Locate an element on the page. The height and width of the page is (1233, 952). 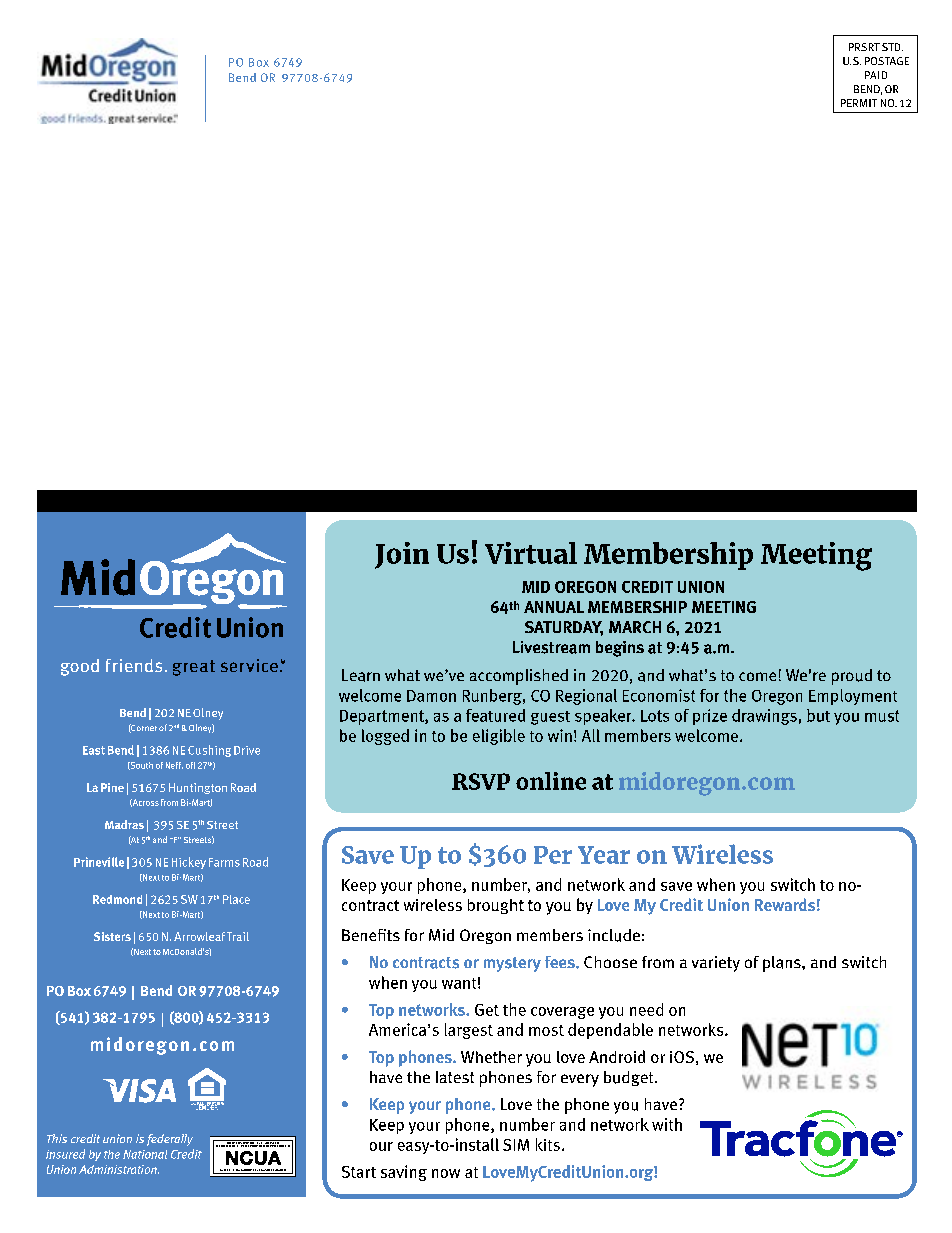
Cushing is located at coordinates (209, 751).
